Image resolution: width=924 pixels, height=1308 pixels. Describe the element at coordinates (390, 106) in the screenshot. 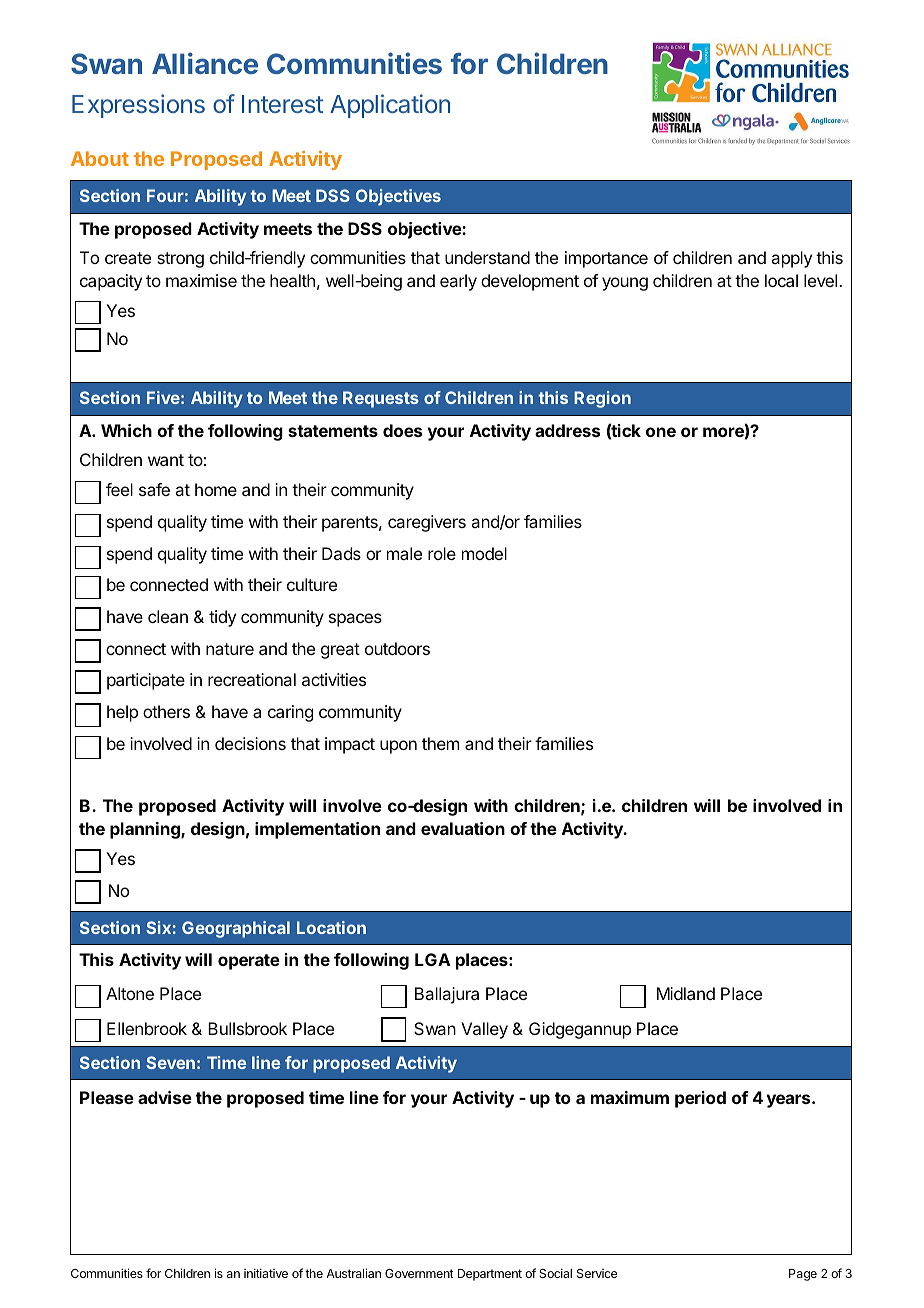

I see `Application` at that location.
